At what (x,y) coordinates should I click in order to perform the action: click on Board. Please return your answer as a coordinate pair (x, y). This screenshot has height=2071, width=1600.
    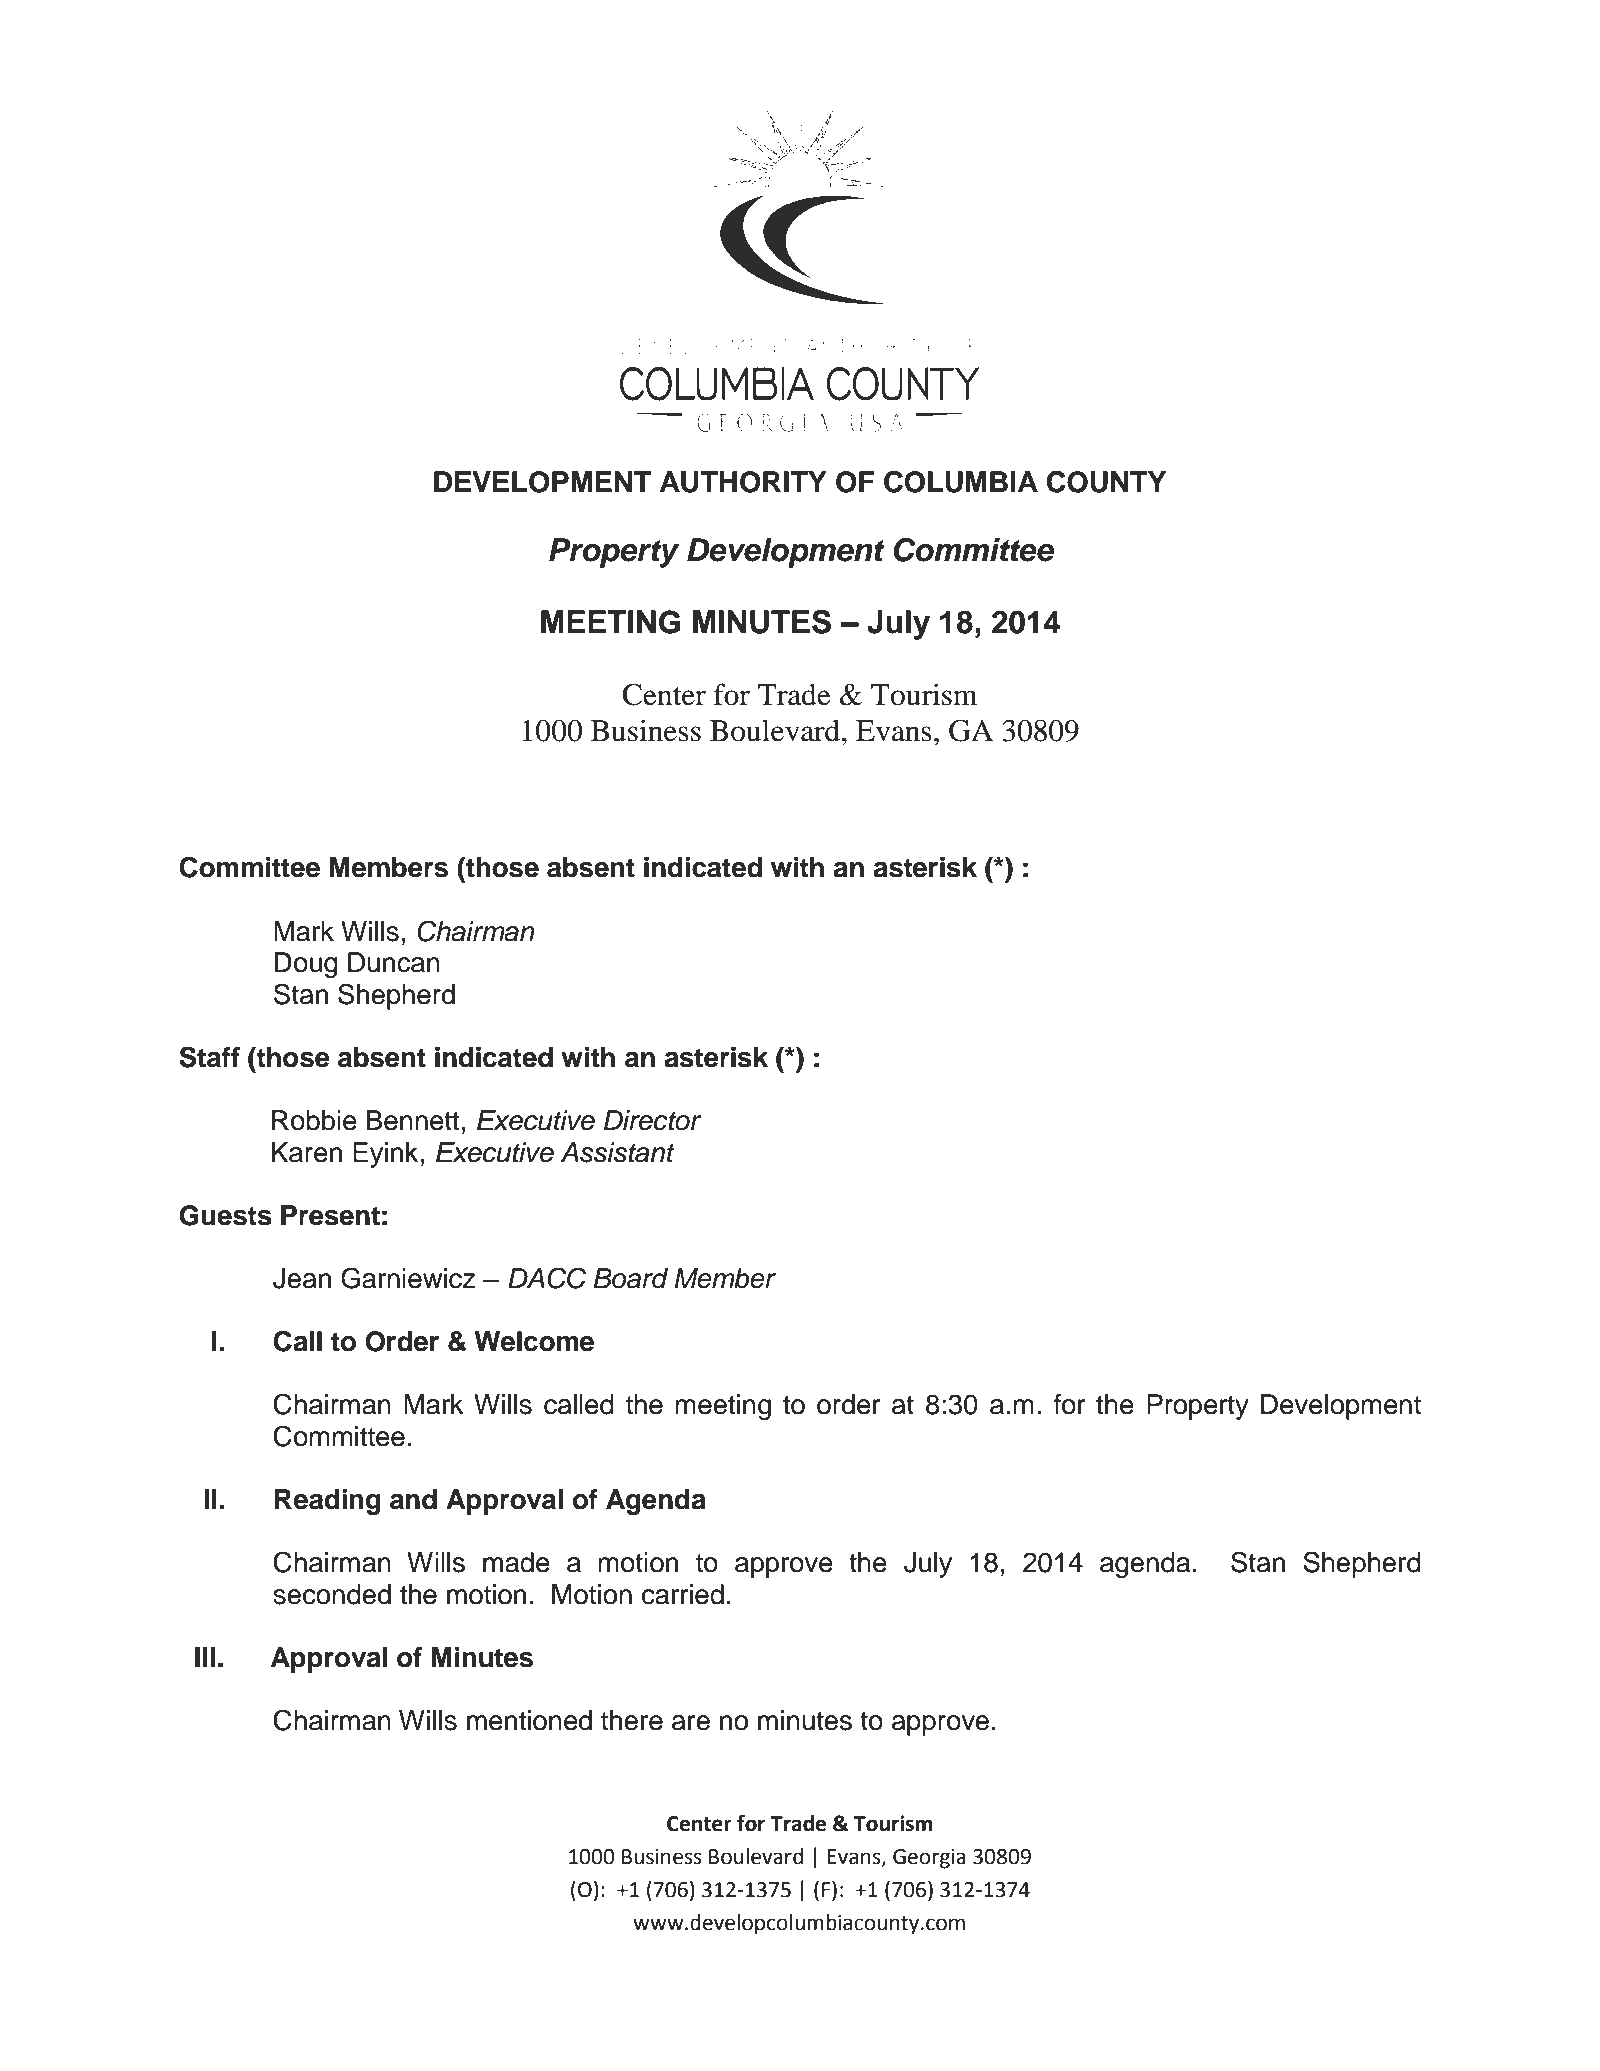
    Looking at the image, I should click on (630, 1278).
